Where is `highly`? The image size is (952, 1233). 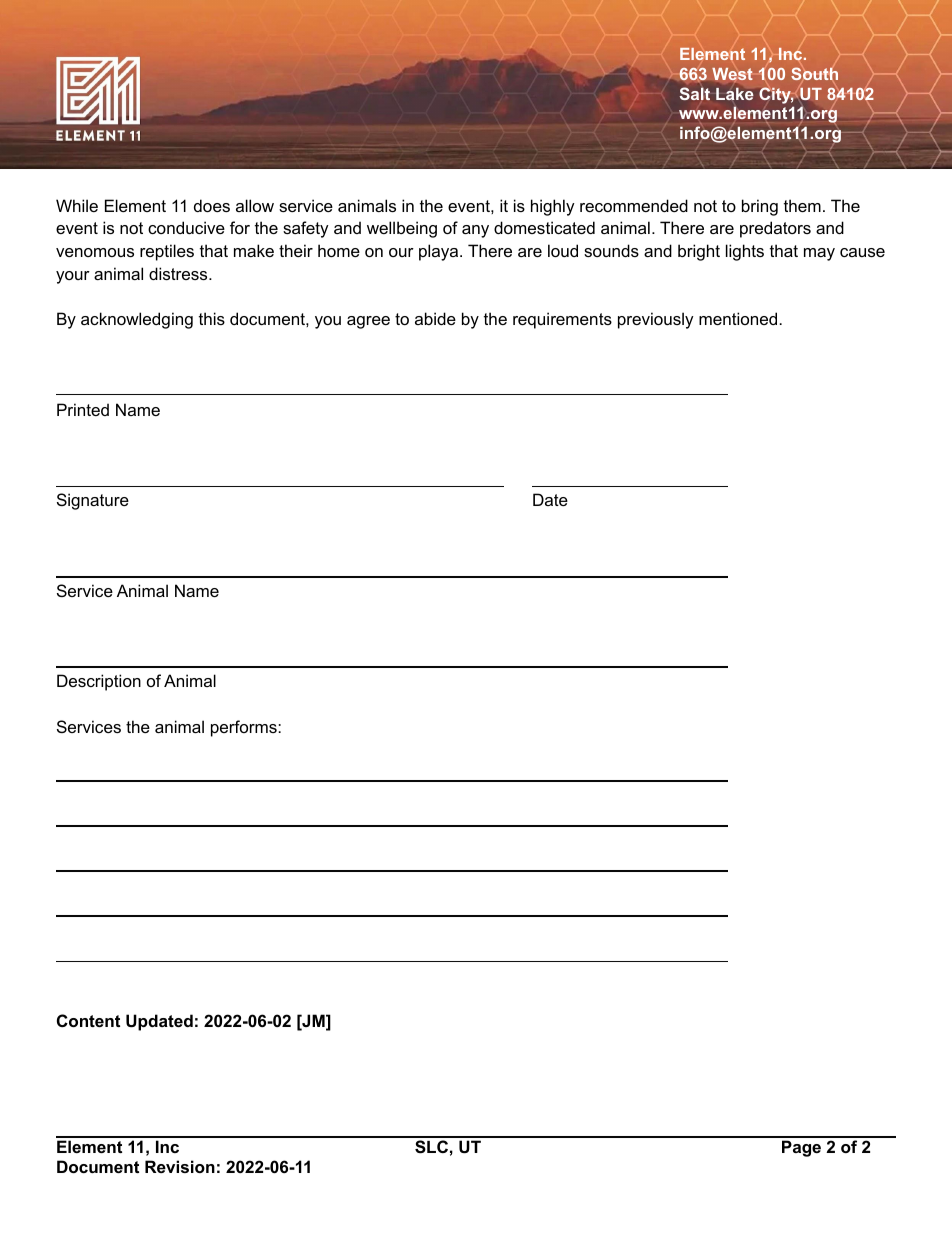 highly is located at coordinates (553, 207).
